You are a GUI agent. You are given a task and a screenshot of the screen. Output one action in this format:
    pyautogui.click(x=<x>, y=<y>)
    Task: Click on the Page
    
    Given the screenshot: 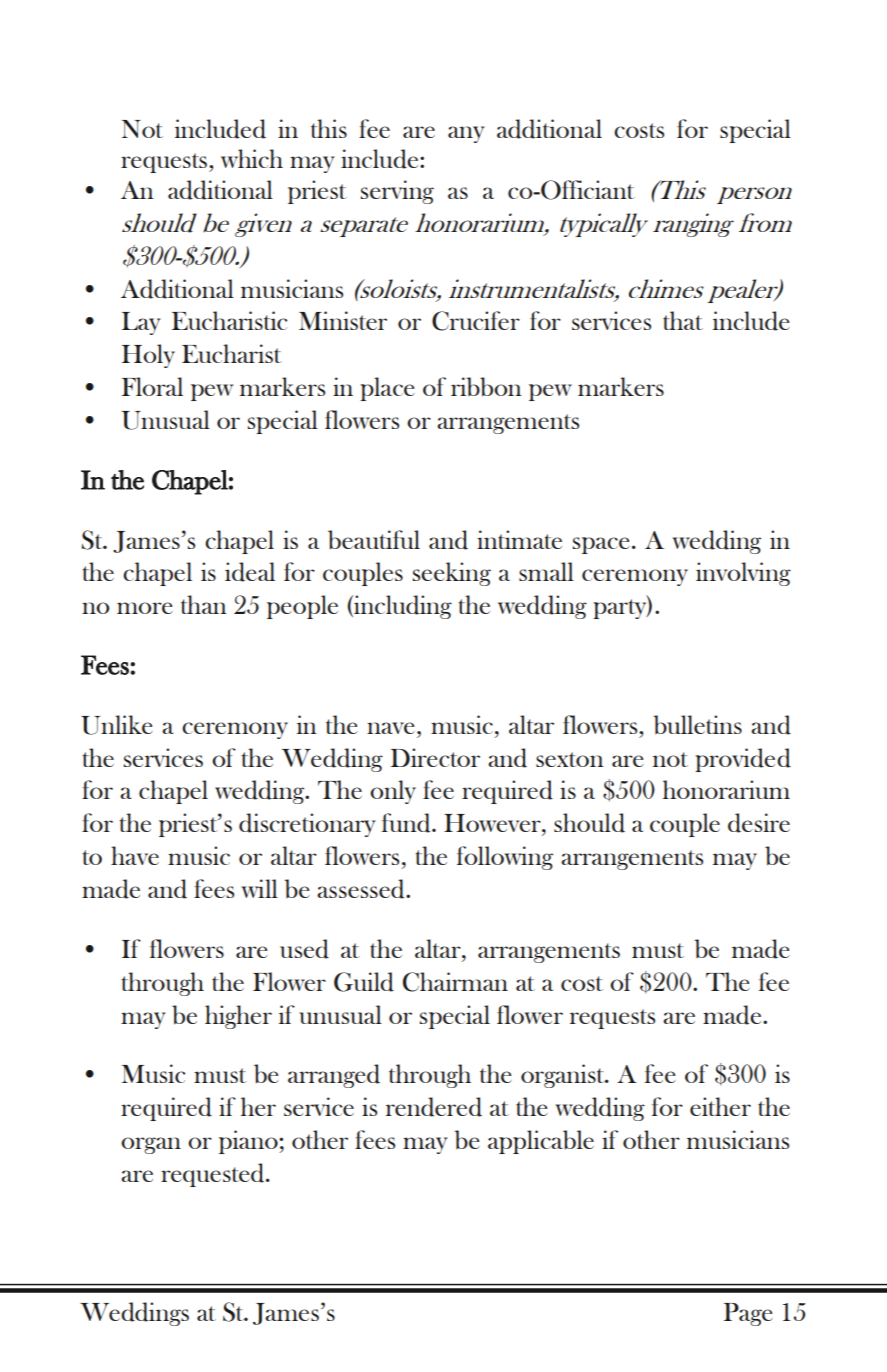 What is the action you would take?
    pyautogui.click(x=748, y=1314)
